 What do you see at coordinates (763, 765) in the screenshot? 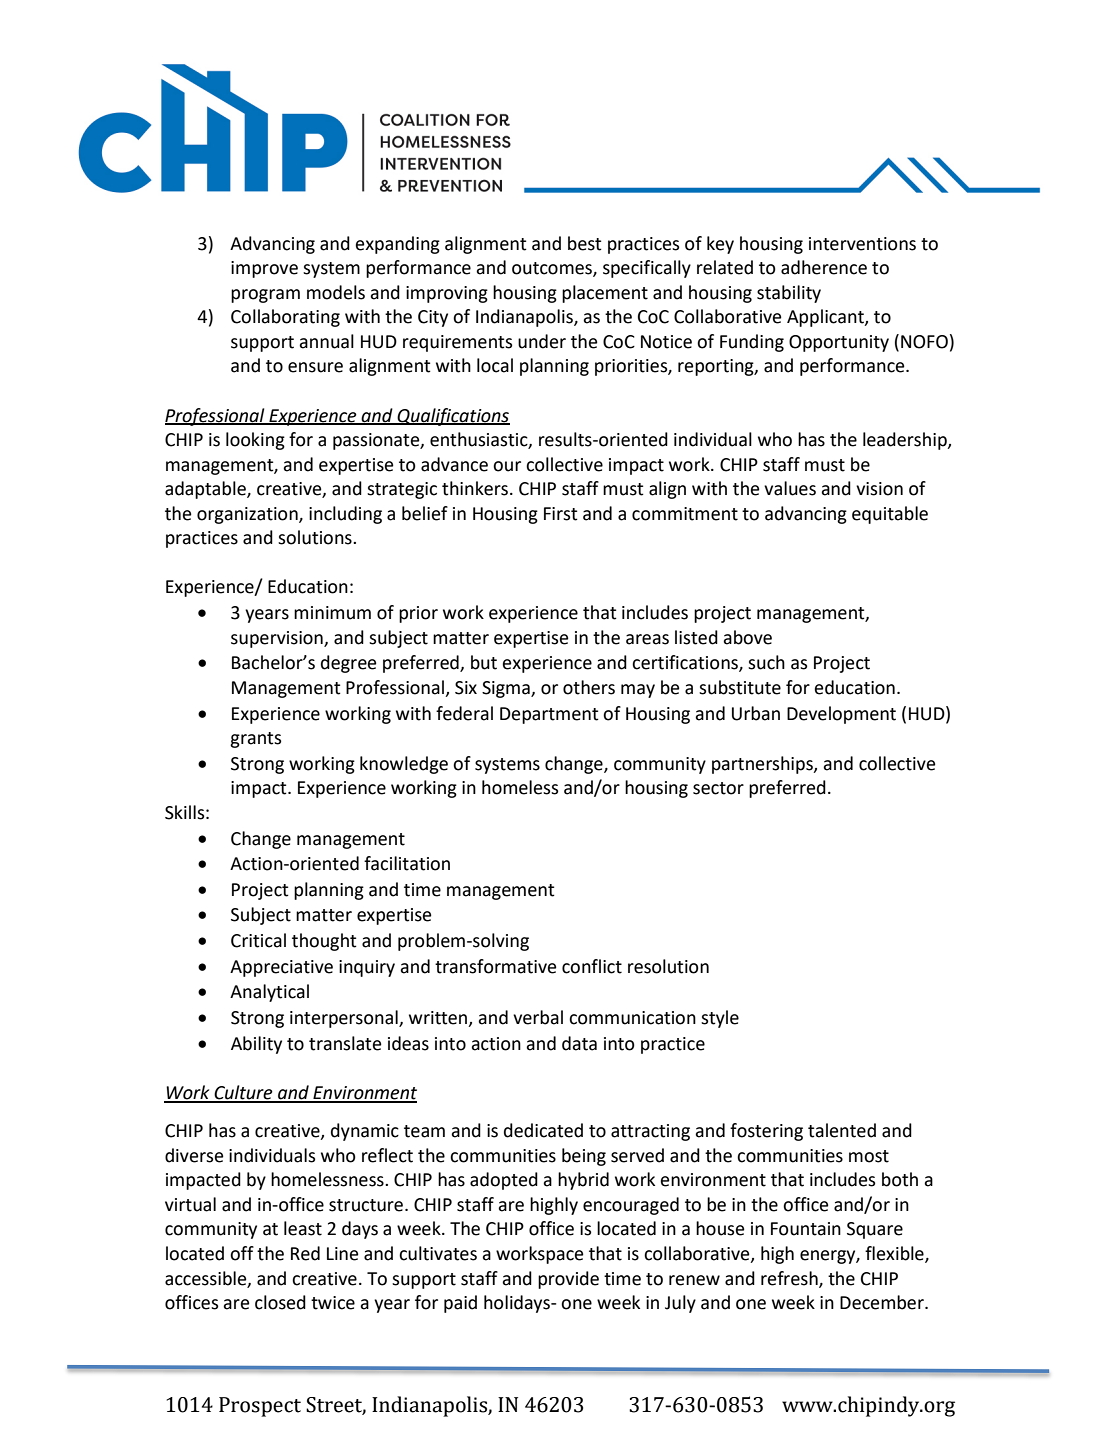
I see `partnerships` at bounding box center [763, 765].
